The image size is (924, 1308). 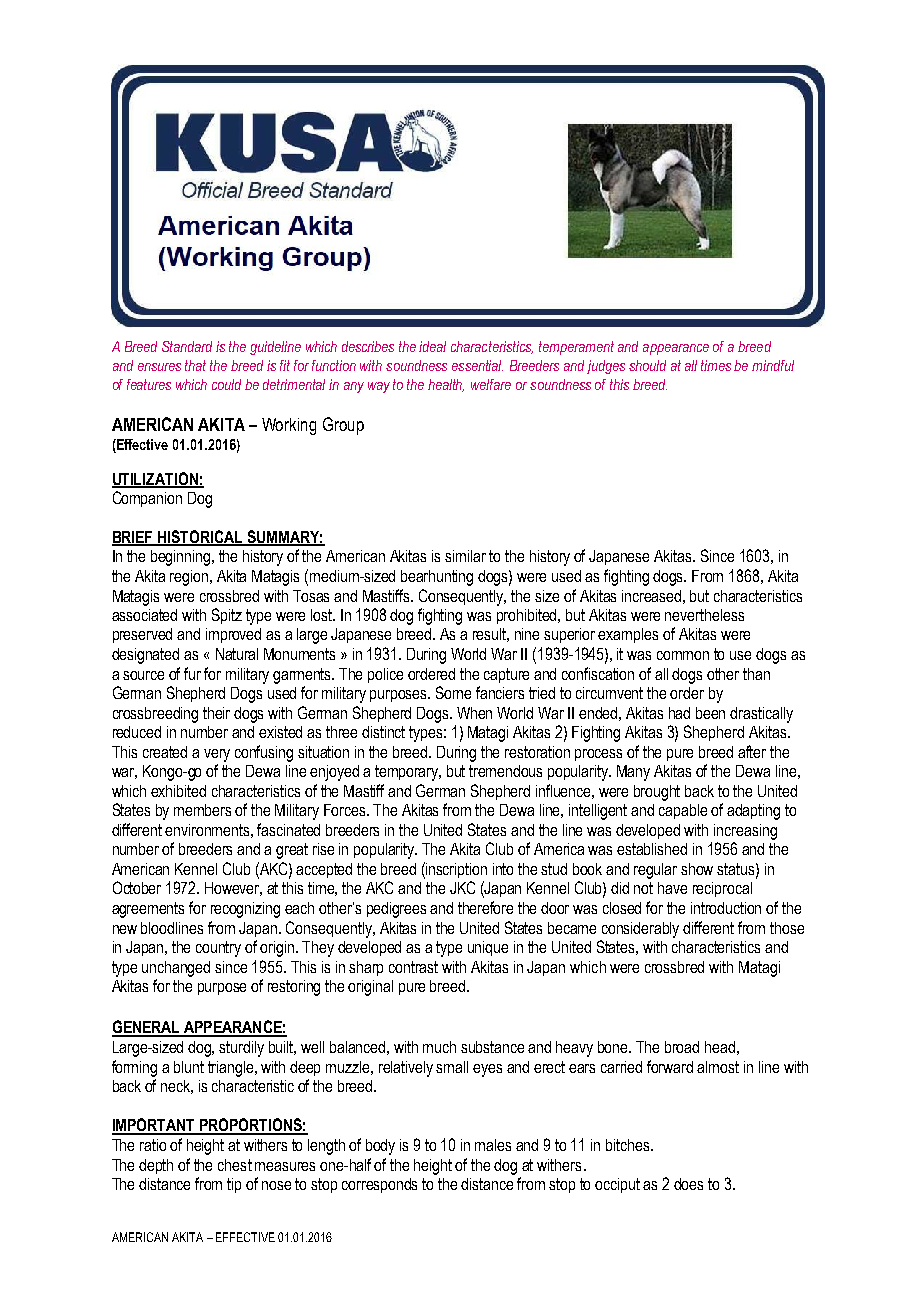 I want to click on very, so click(x=217, y=755).
